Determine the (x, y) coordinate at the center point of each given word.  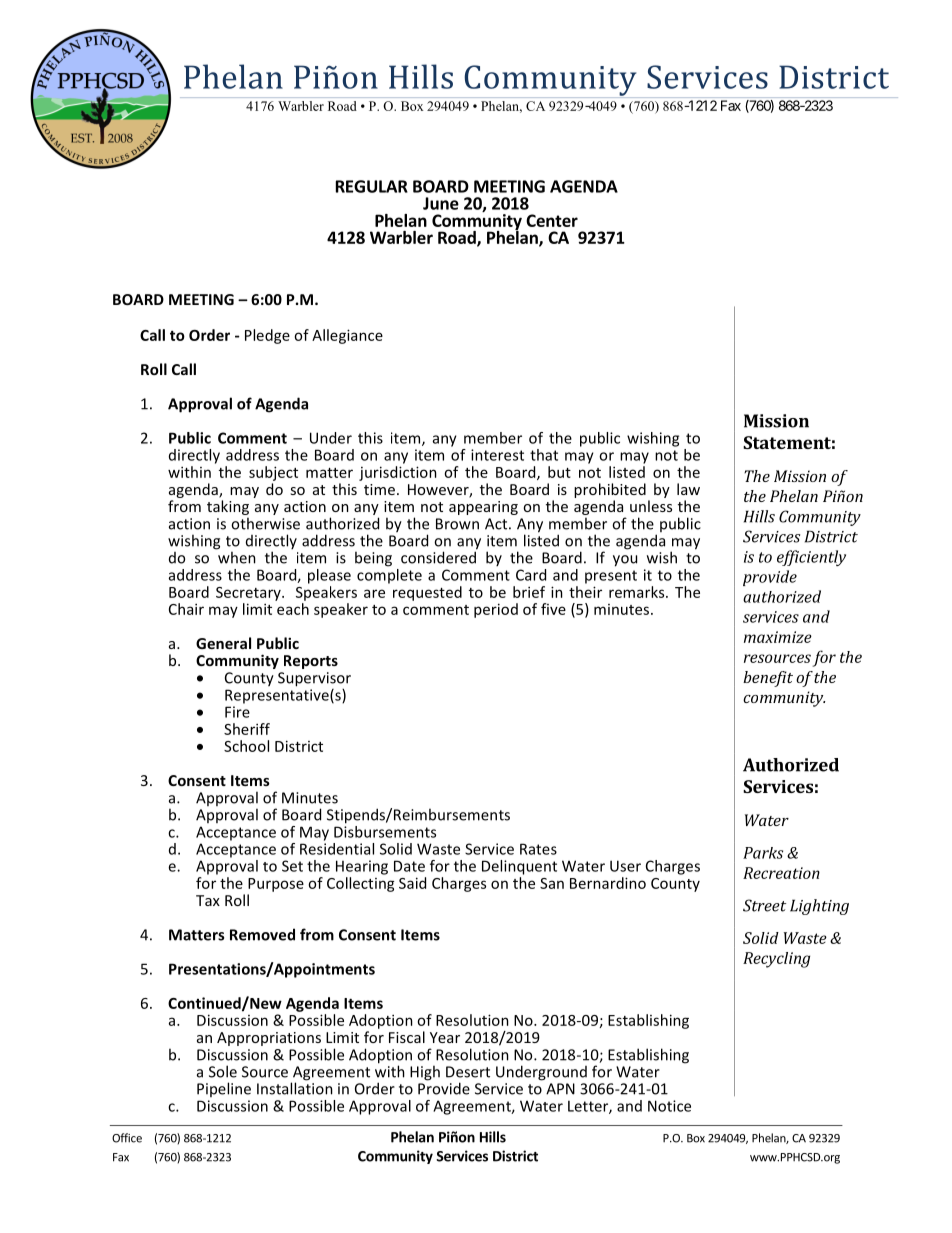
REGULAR (372, 186)
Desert (468, 1072)
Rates (538, 849)
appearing (483, 508)
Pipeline (224, 1089)
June (441, 203)
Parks (763, 853)
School (246, 746)
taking (228, 507)
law (688, 489)
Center (552, 220)
